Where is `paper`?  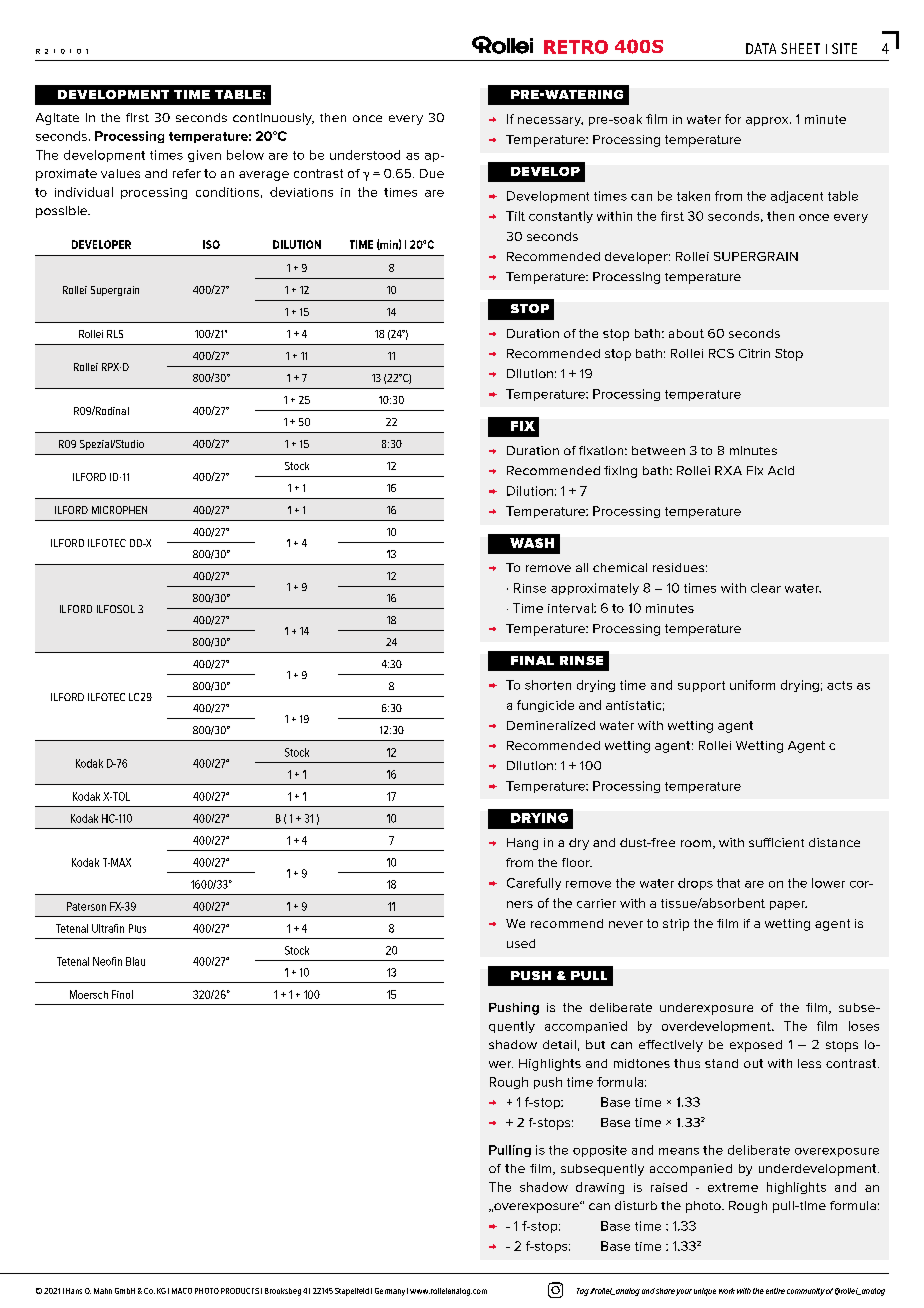 paper is located at coordinates (788, 905).
